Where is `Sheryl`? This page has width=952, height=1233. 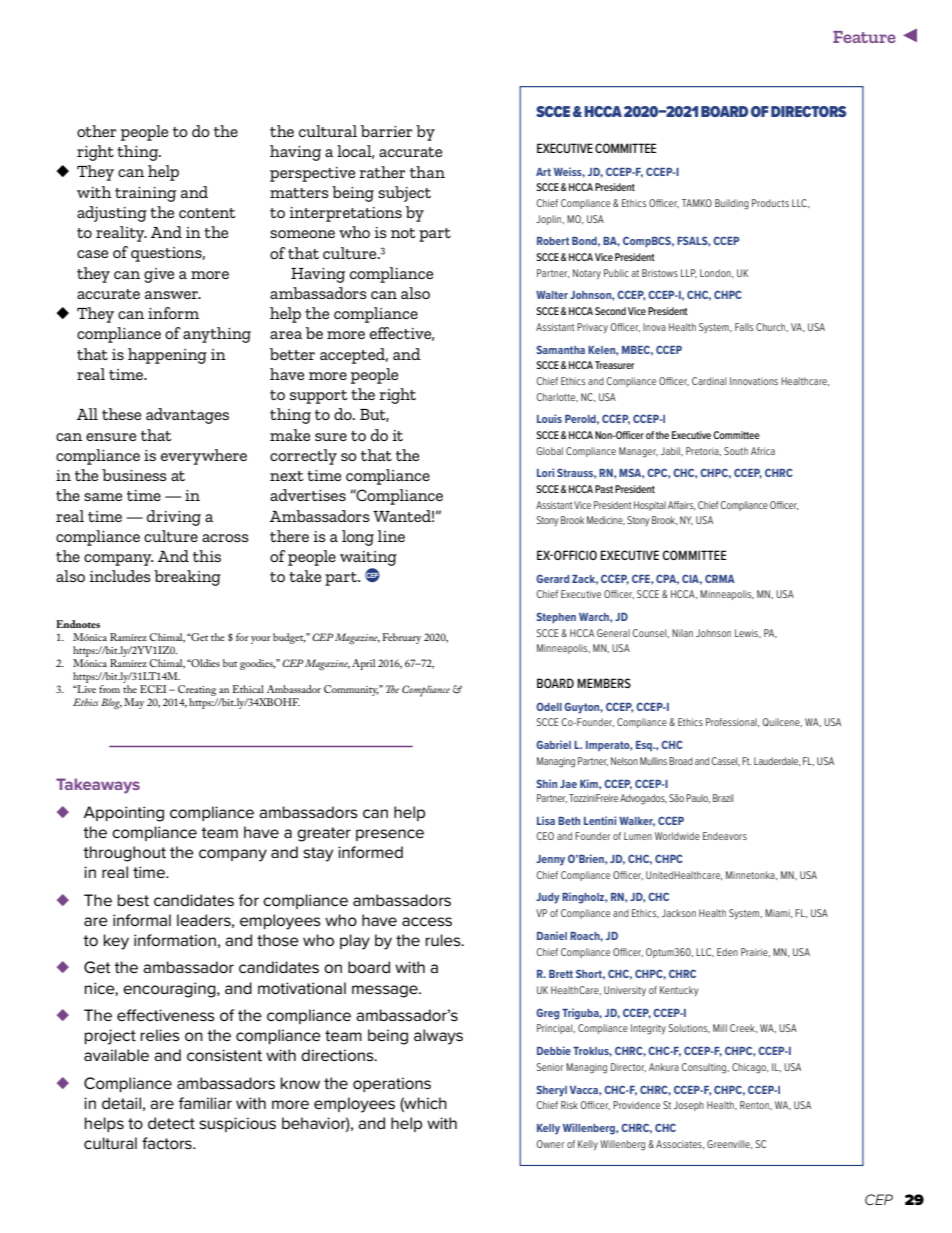 Sheryl is located at coordinates (552, 1091).
